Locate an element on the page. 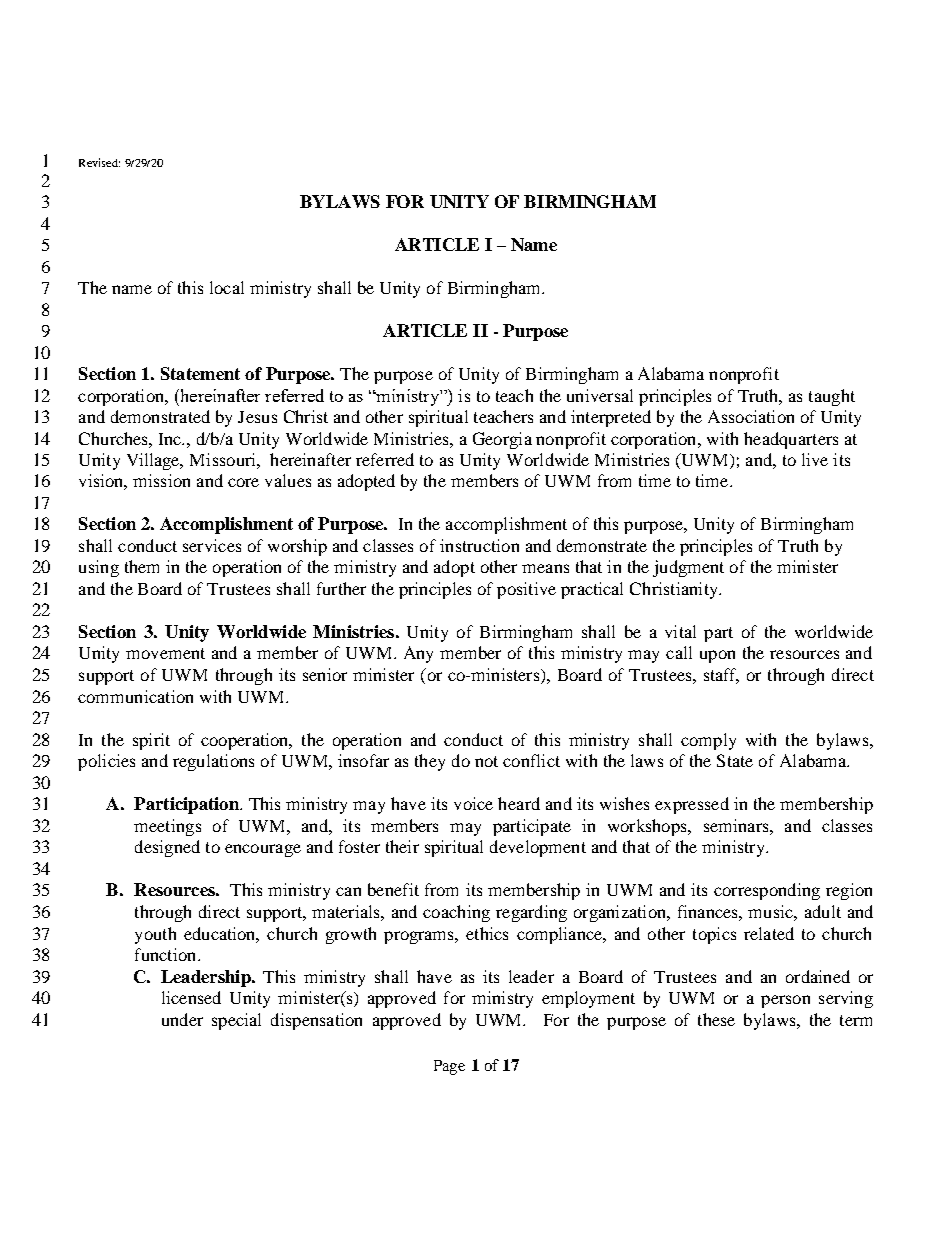 The width and height of the document is (952, 1233). local is located at coordinates (227, 287).
